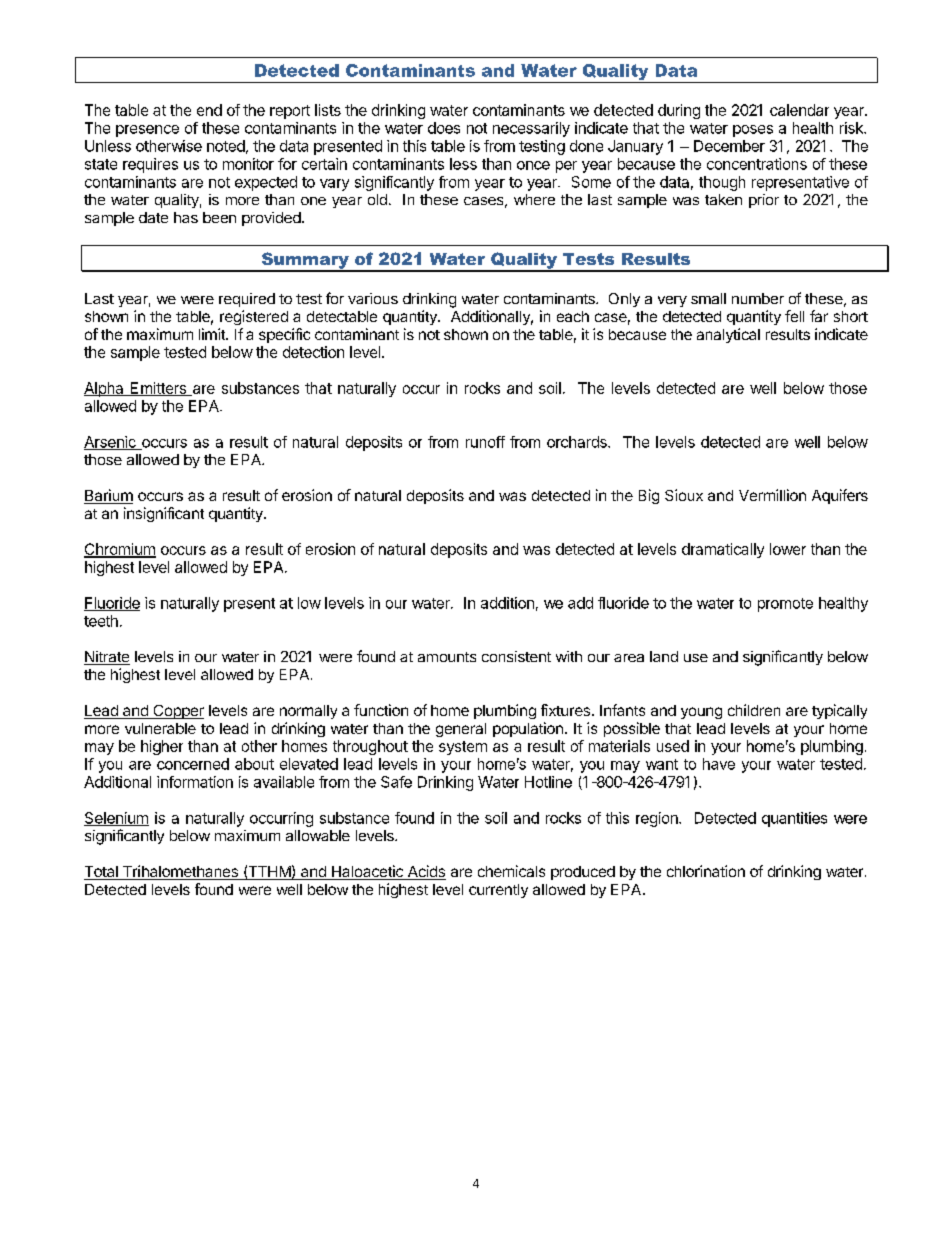 The width and height of the screenshot is (952, 1233). I want to click on noted, so click(226, 146).
